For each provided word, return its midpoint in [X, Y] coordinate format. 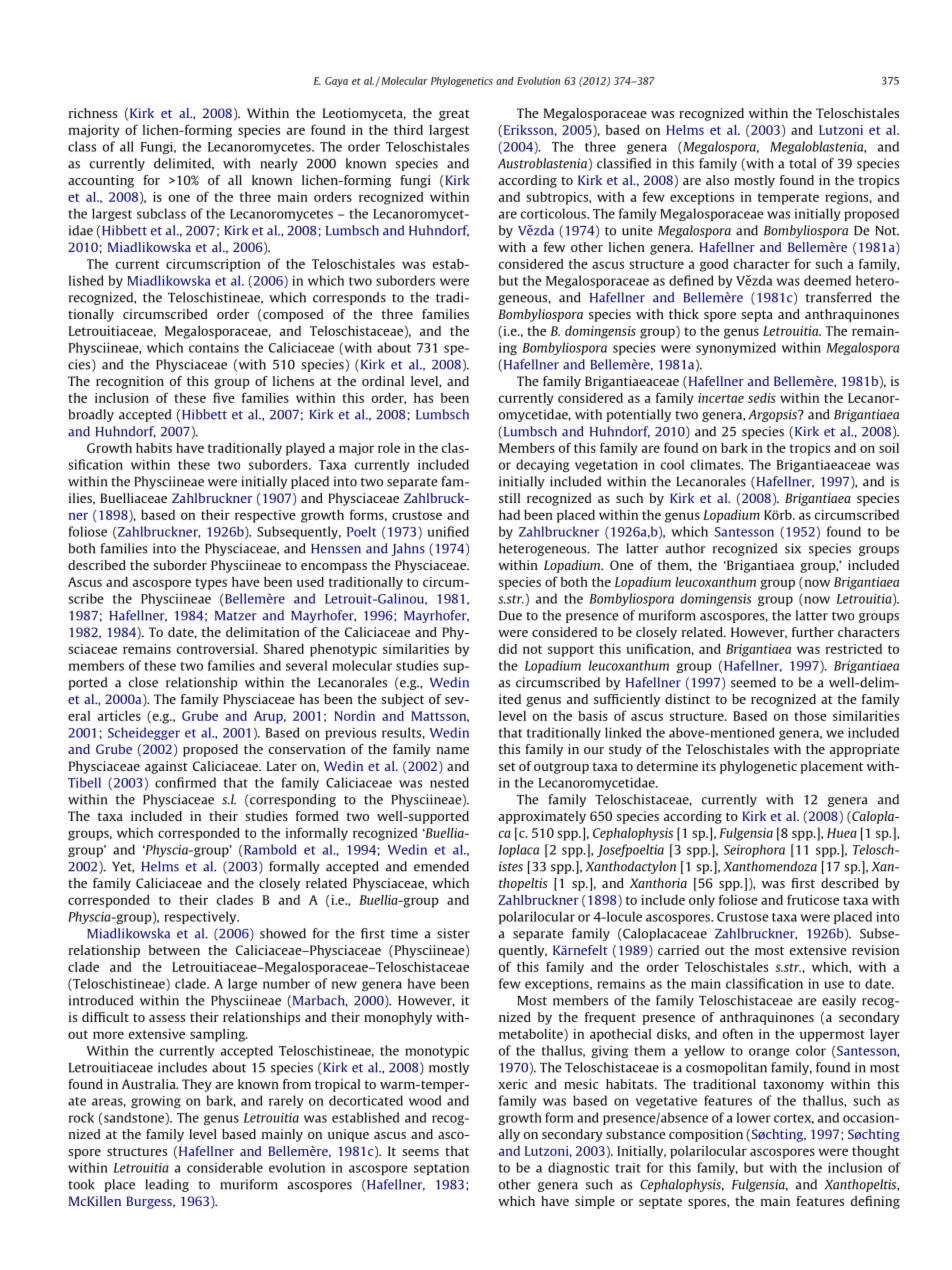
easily [839, 1001]
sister [453, 933]
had [509, 515]
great [454, 115]
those [810, 716]
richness [93, 113]
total [802, 163]
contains [214, 347]
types [211, 584]
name [453, 750]
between [174, 950]
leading [167, 1185]
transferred [839, 297]
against [166, 767]
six [793, 548]
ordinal [383, 381]
